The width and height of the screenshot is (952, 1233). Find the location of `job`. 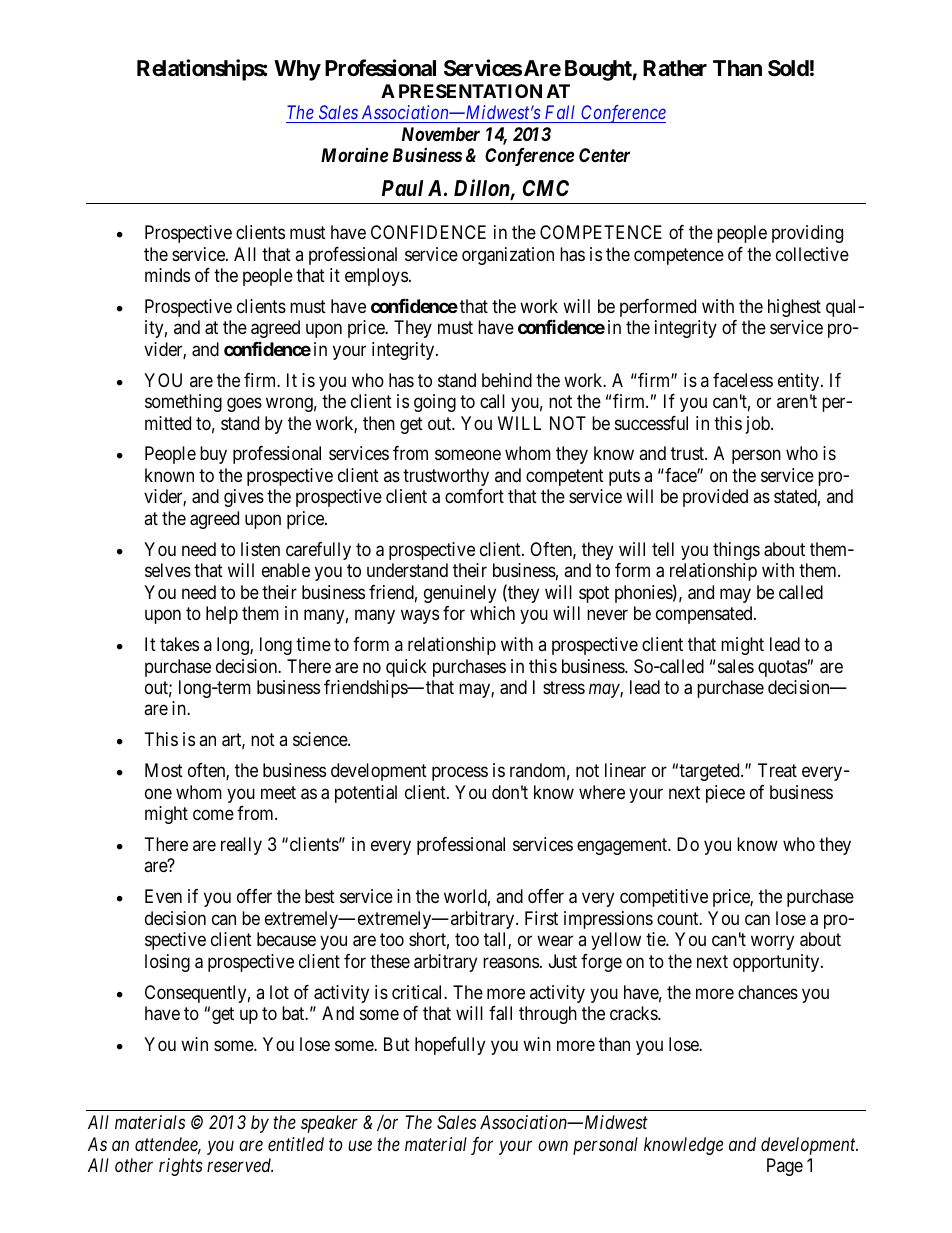

job is located at coordinates (759, 425).
